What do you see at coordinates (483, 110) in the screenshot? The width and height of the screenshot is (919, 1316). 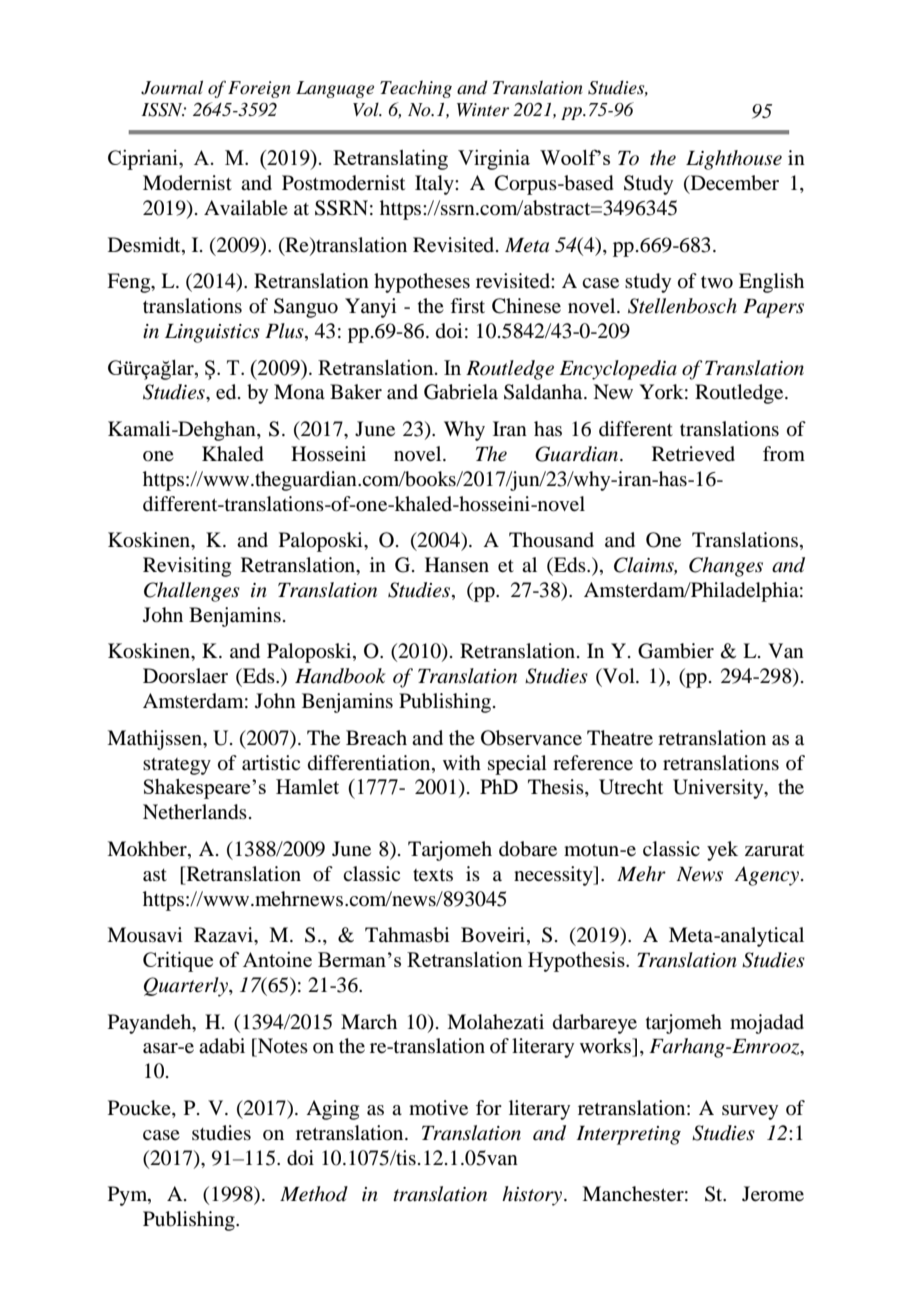 I see `Winter` at bounding box center [483, 110].
